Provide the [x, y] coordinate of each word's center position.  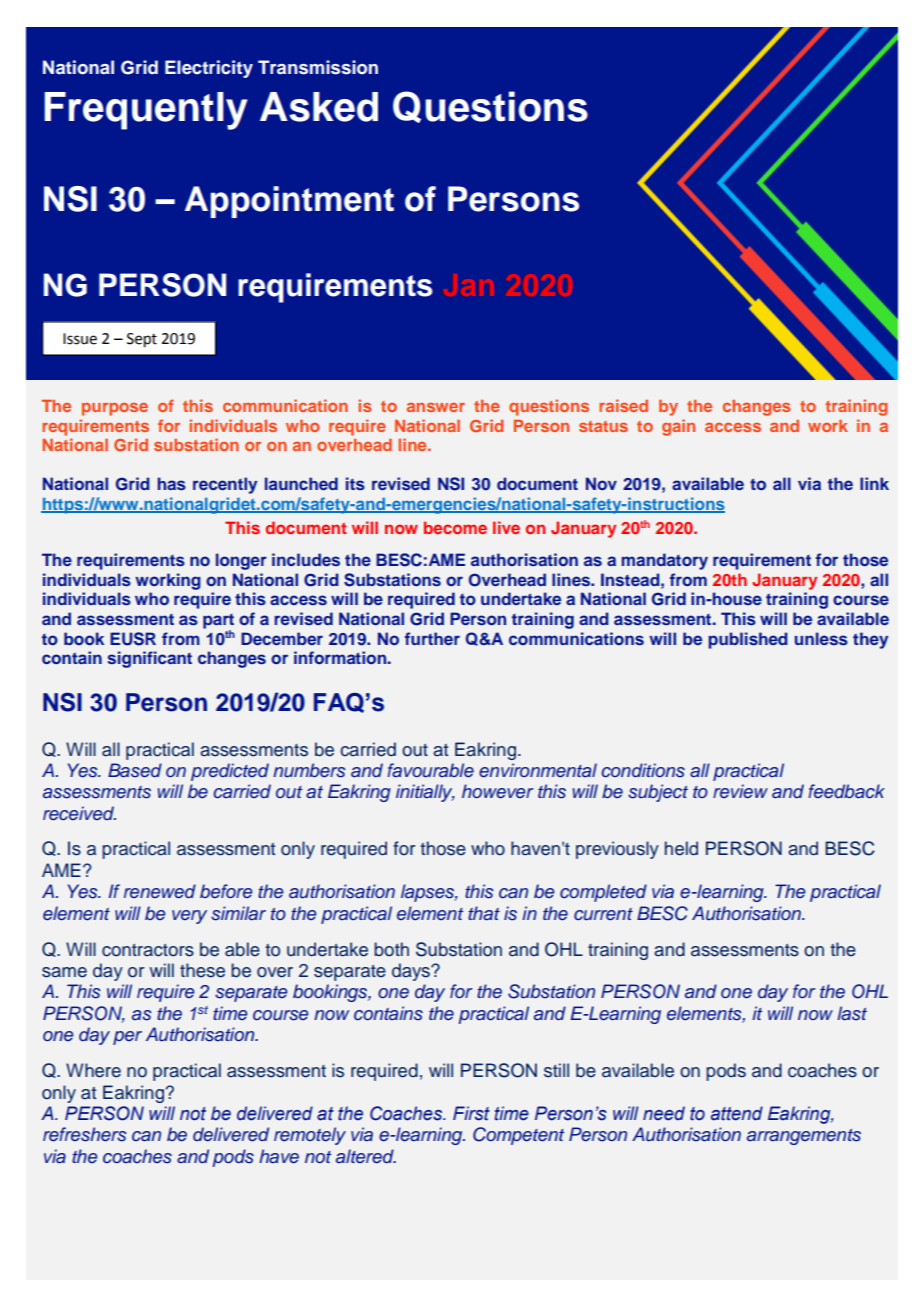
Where [93, 1070]
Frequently [146, 111]
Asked [319, 107]
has [172, 483]
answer [436, 407]
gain [678, 427]
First [471, 1113]
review [740, 791]
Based [135, 770]
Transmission [318, 67]
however [498, 791]
